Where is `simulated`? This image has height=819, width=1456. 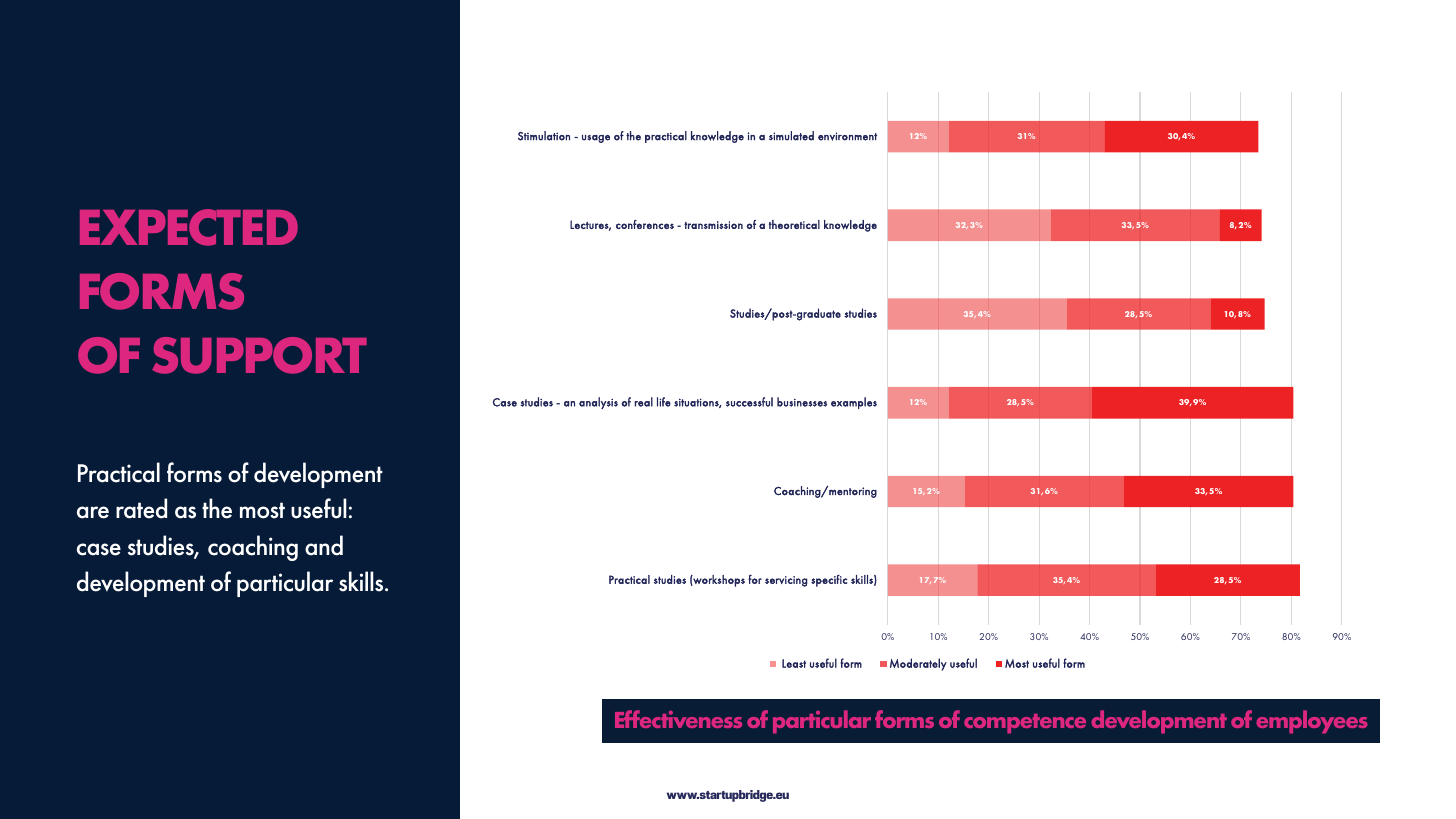 simulated is located at coordinates (791, 136).
